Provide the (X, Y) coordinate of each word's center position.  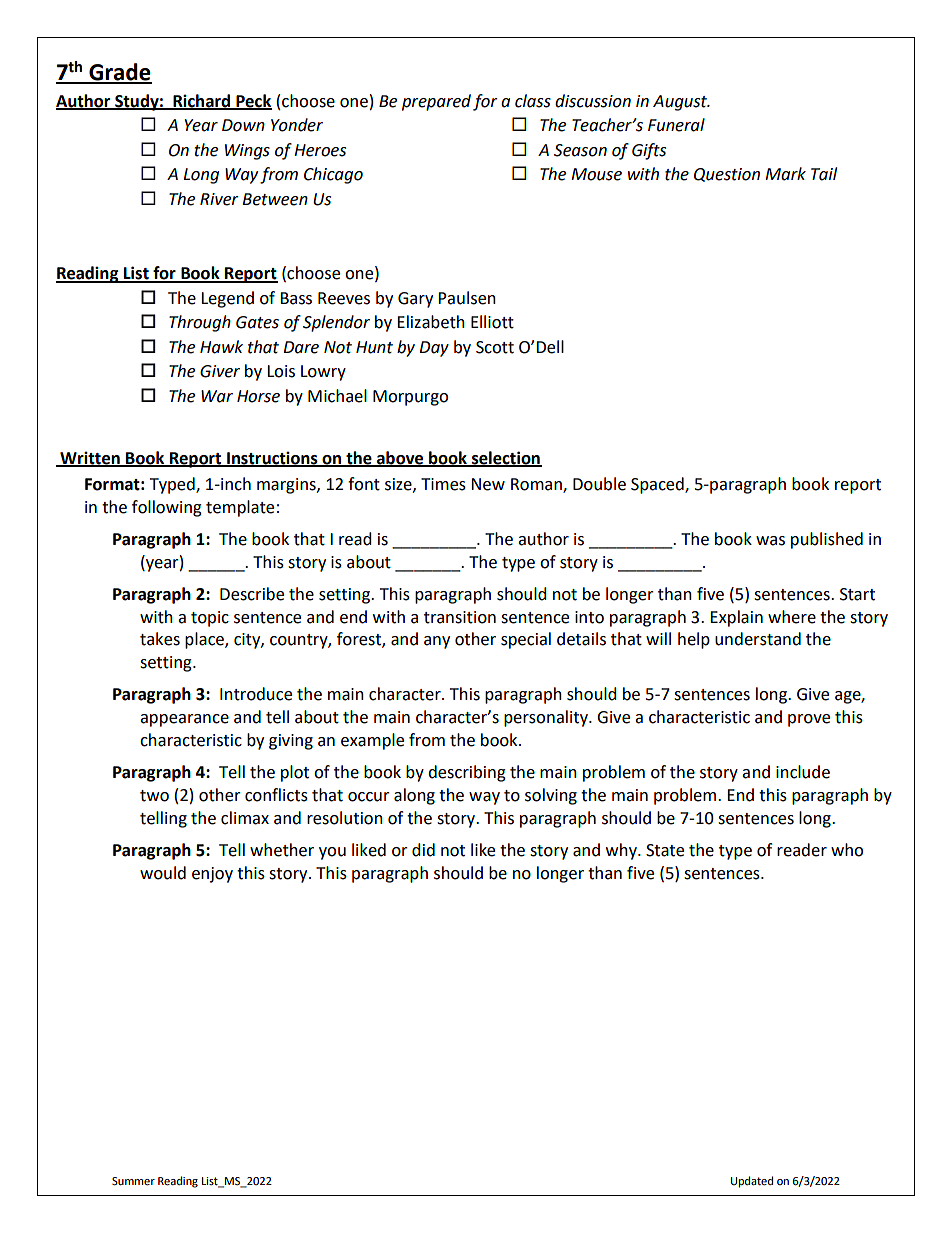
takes (160, 639)
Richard (202, 101)
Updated (752, 1182)
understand (758, 639)
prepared (436, 102)
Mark (785, 174)
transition (460, 617)
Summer (133, 1181)
